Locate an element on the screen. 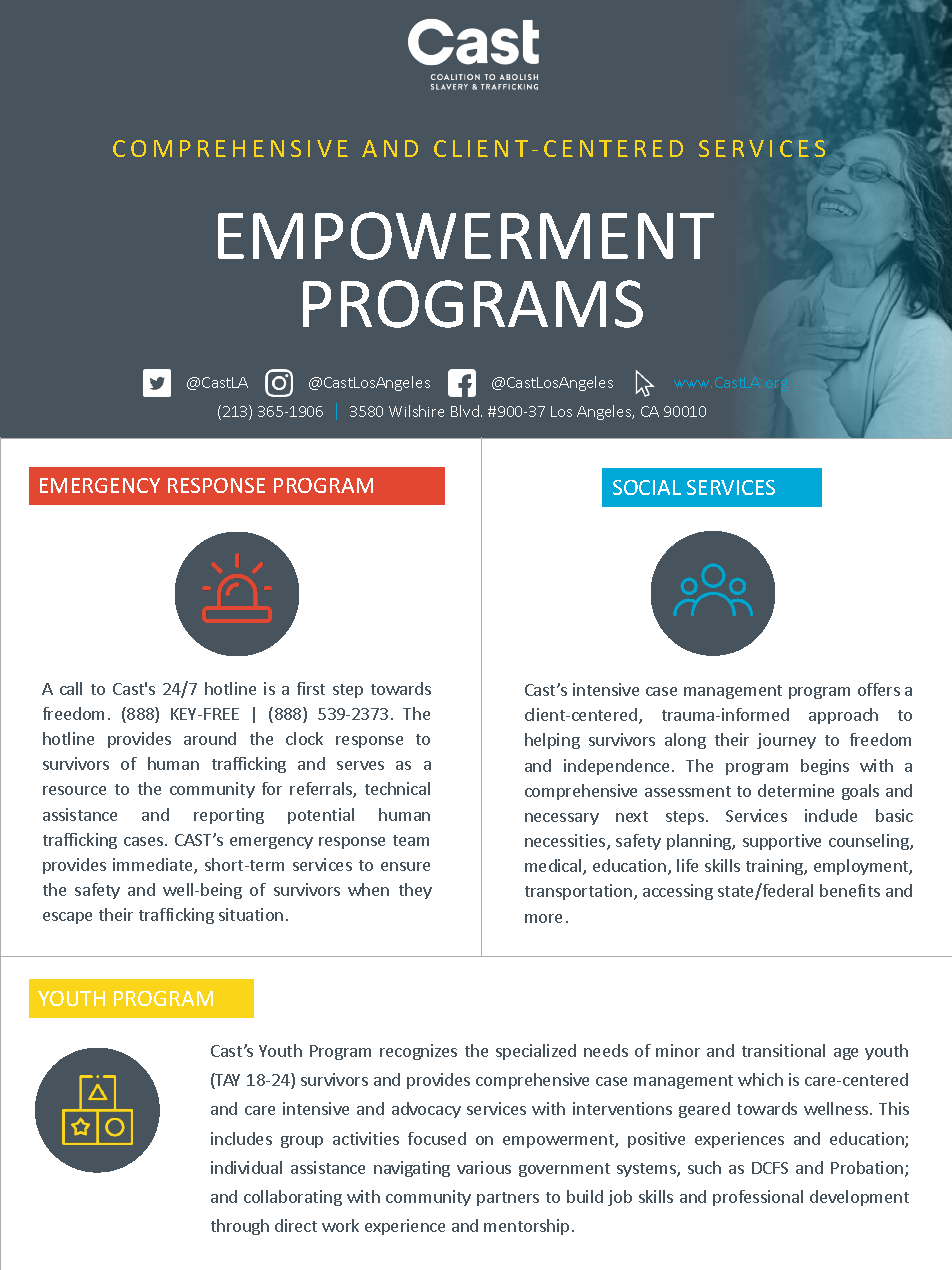  necessary is located at coordinates (562, 819).
